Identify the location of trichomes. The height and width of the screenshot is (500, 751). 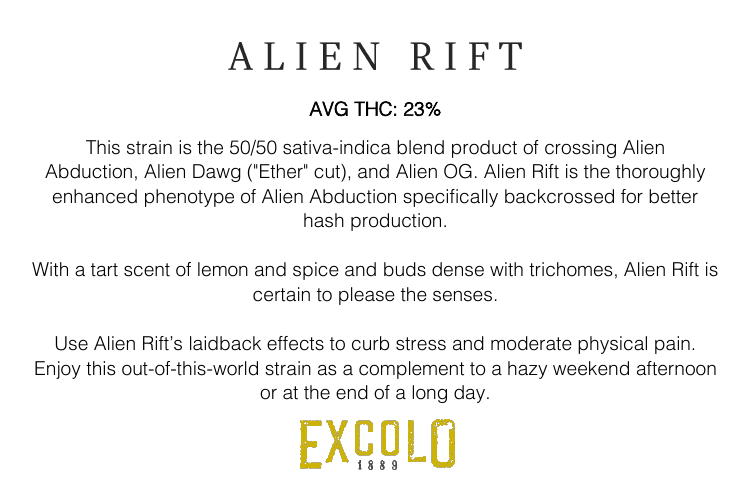
(570, 269).
